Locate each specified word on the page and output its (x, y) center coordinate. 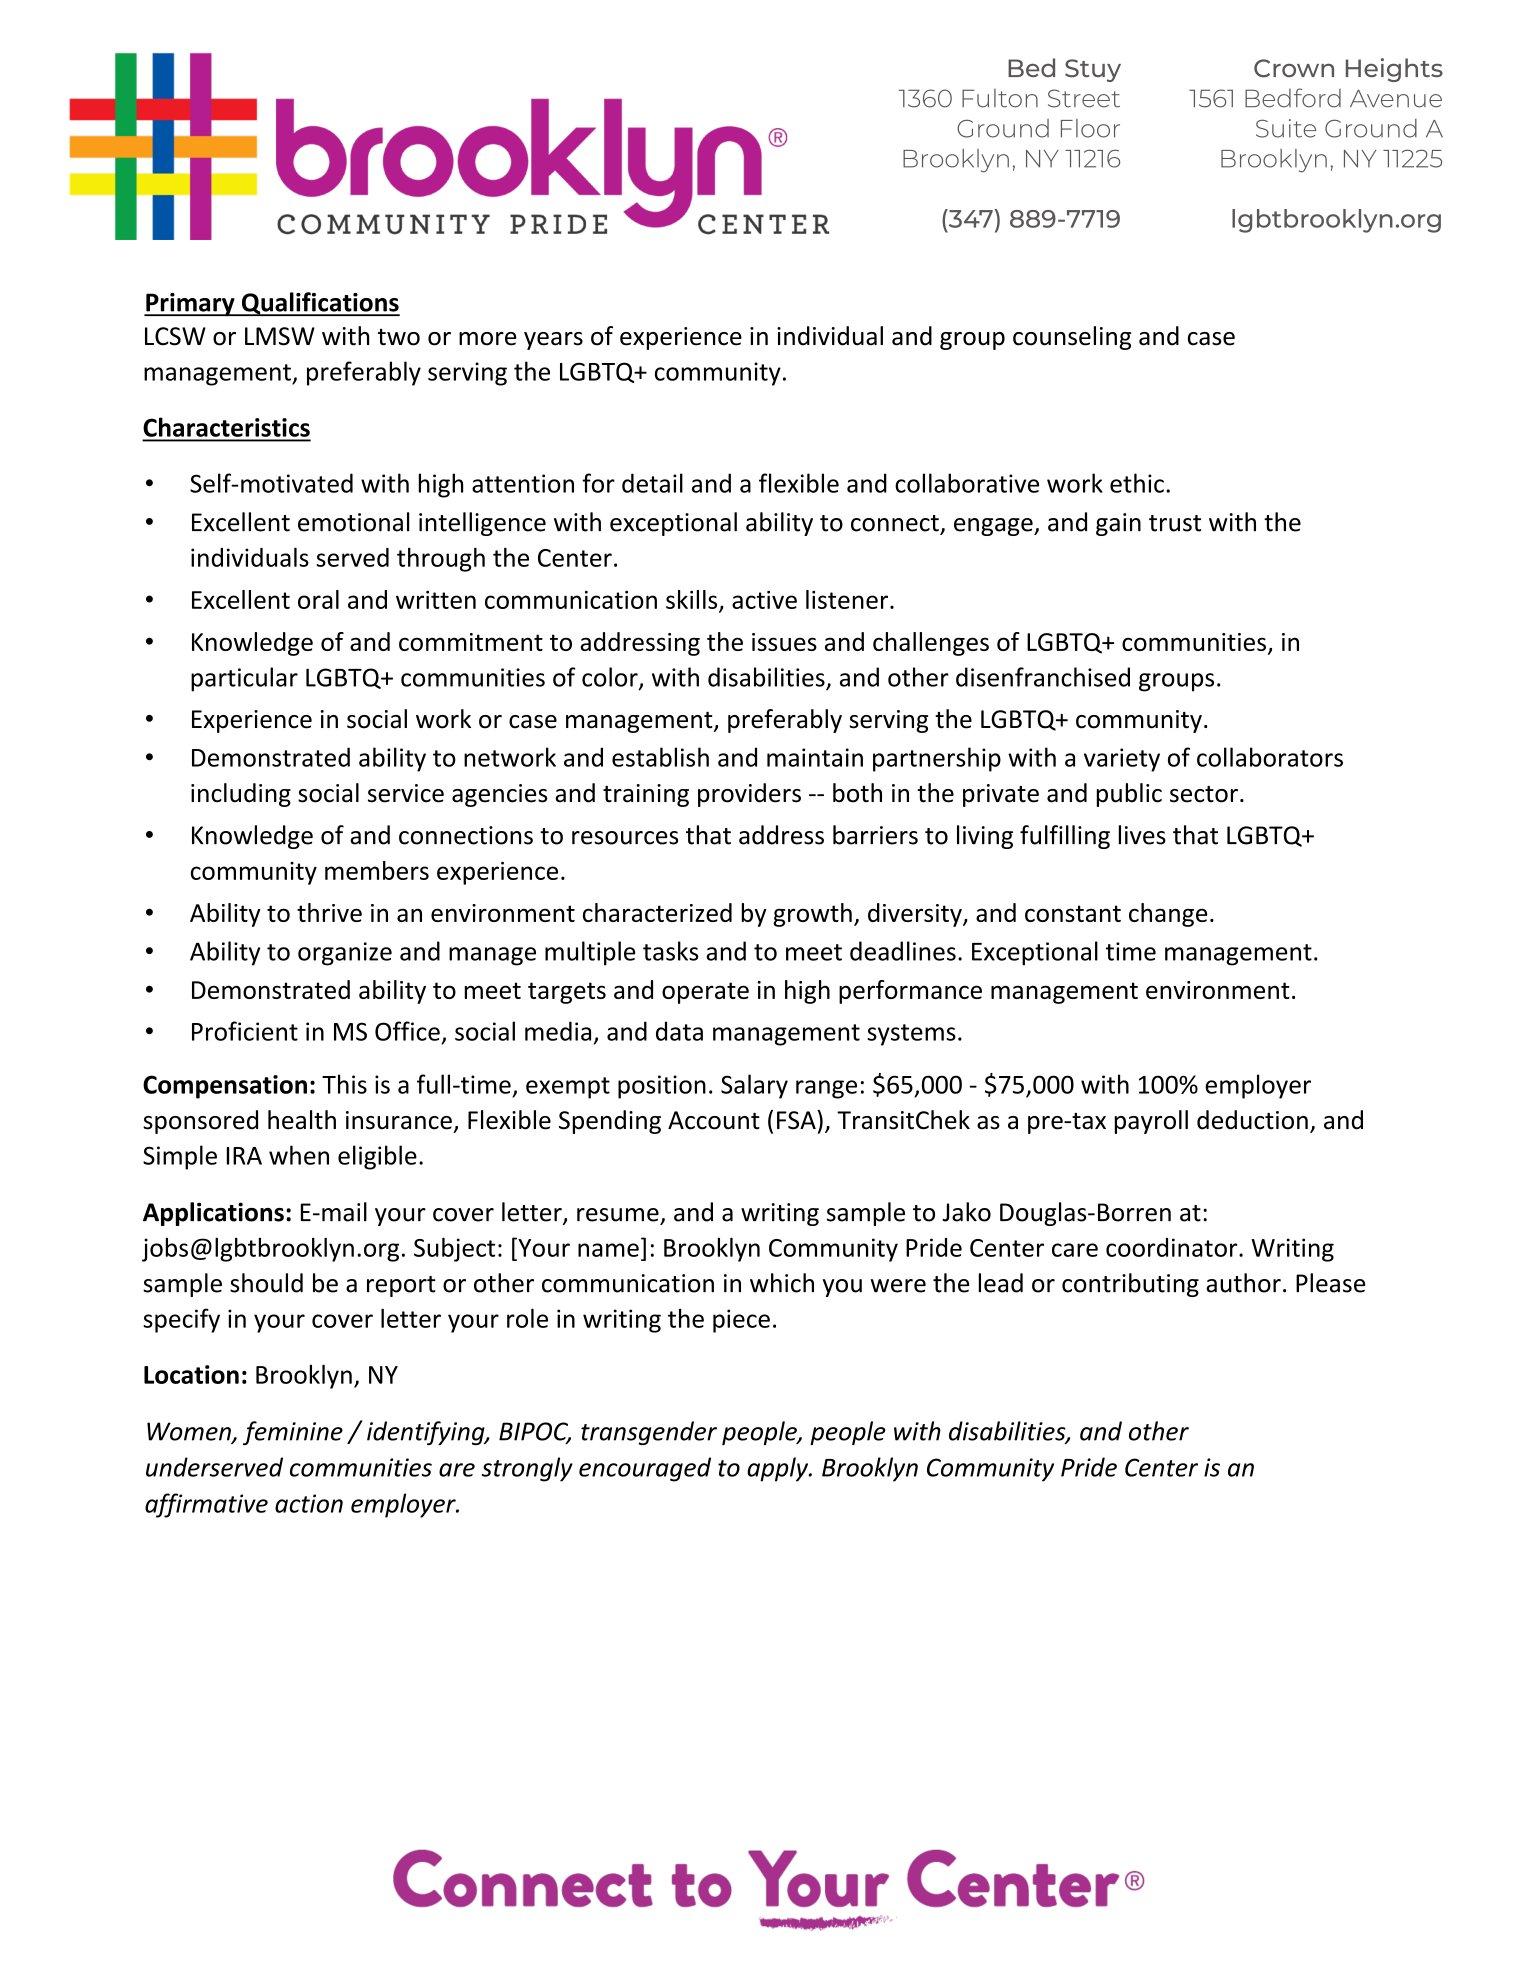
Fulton (1000, 98)
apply (779, 1469)
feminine (293, 1433)
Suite (1286, 128)
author (1243, 1283)
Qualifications (320, 304)
